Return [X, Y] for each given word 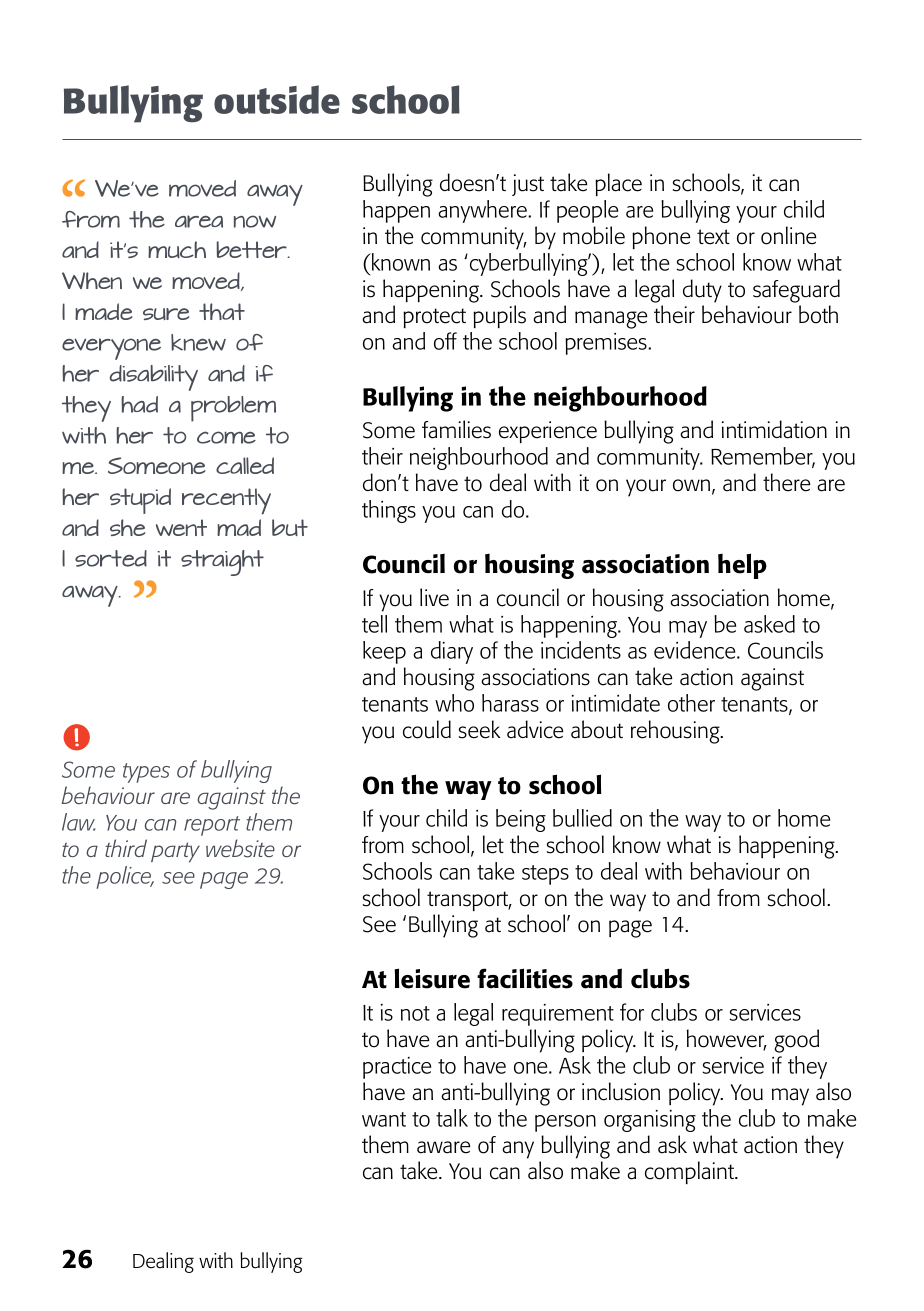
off [445, 341]
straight [222, 563]
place [618, 184]
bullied [582, 818]
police [125, 877]
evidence [696, 650]
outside [277, 99]
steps [545, 875]
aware [444, 1147]
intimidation [774, 429]
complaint [691, 1172]
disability [154, 378]
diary [452, 652]
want [384, 1119]
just [528, 185]
